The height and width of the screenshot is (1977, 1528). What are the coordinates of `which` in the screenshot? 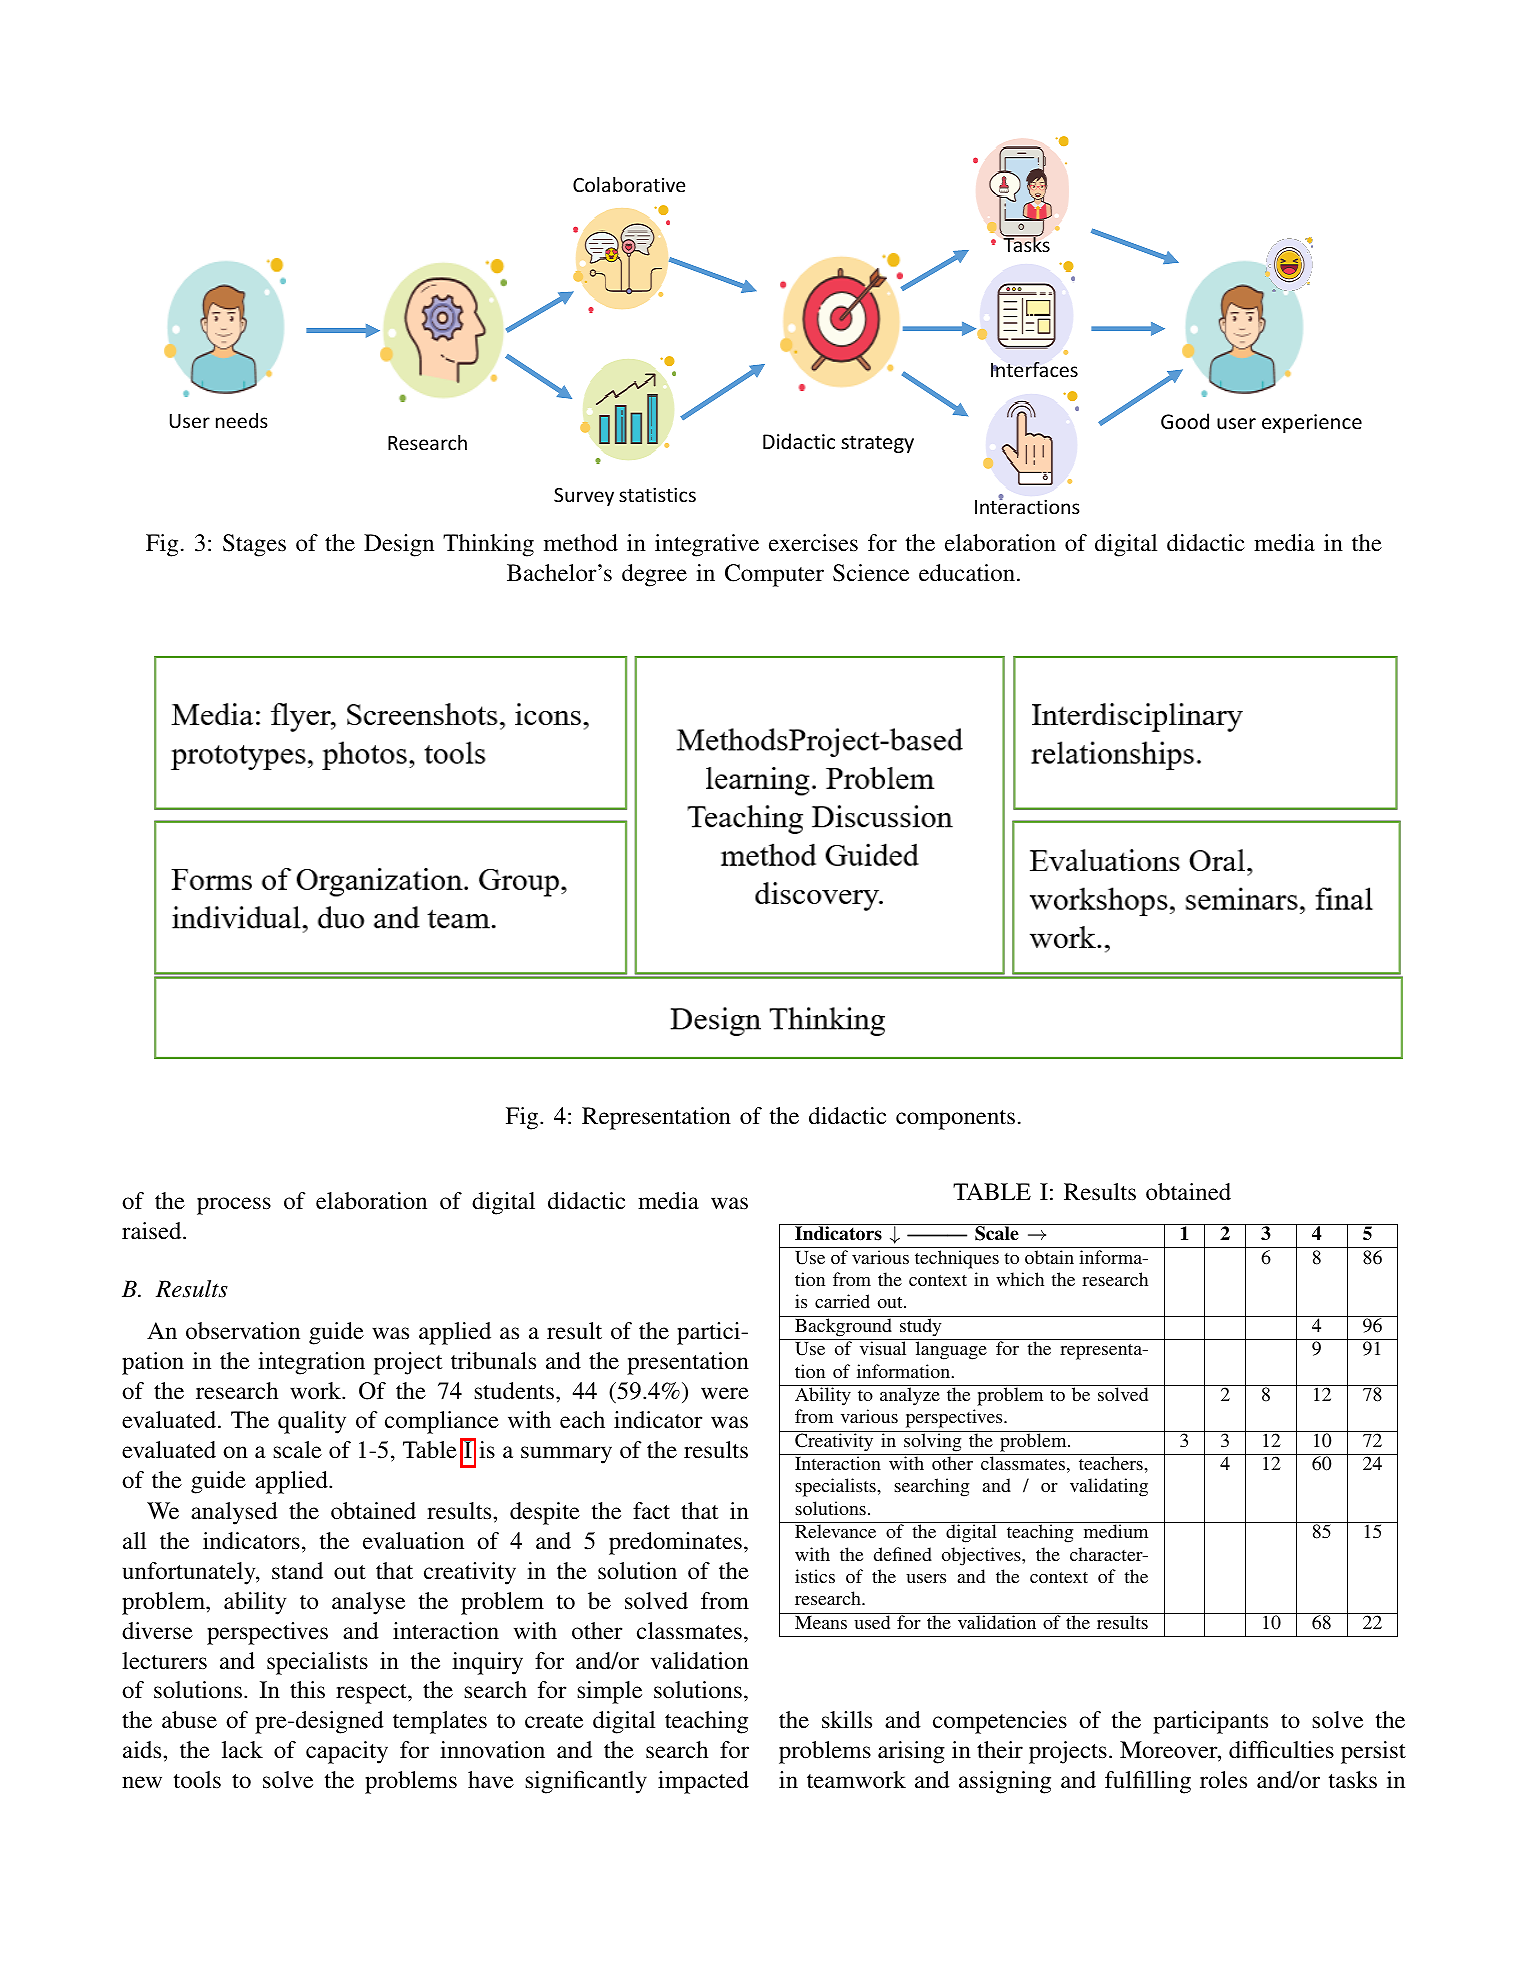 It's located at (1020, 1279).
